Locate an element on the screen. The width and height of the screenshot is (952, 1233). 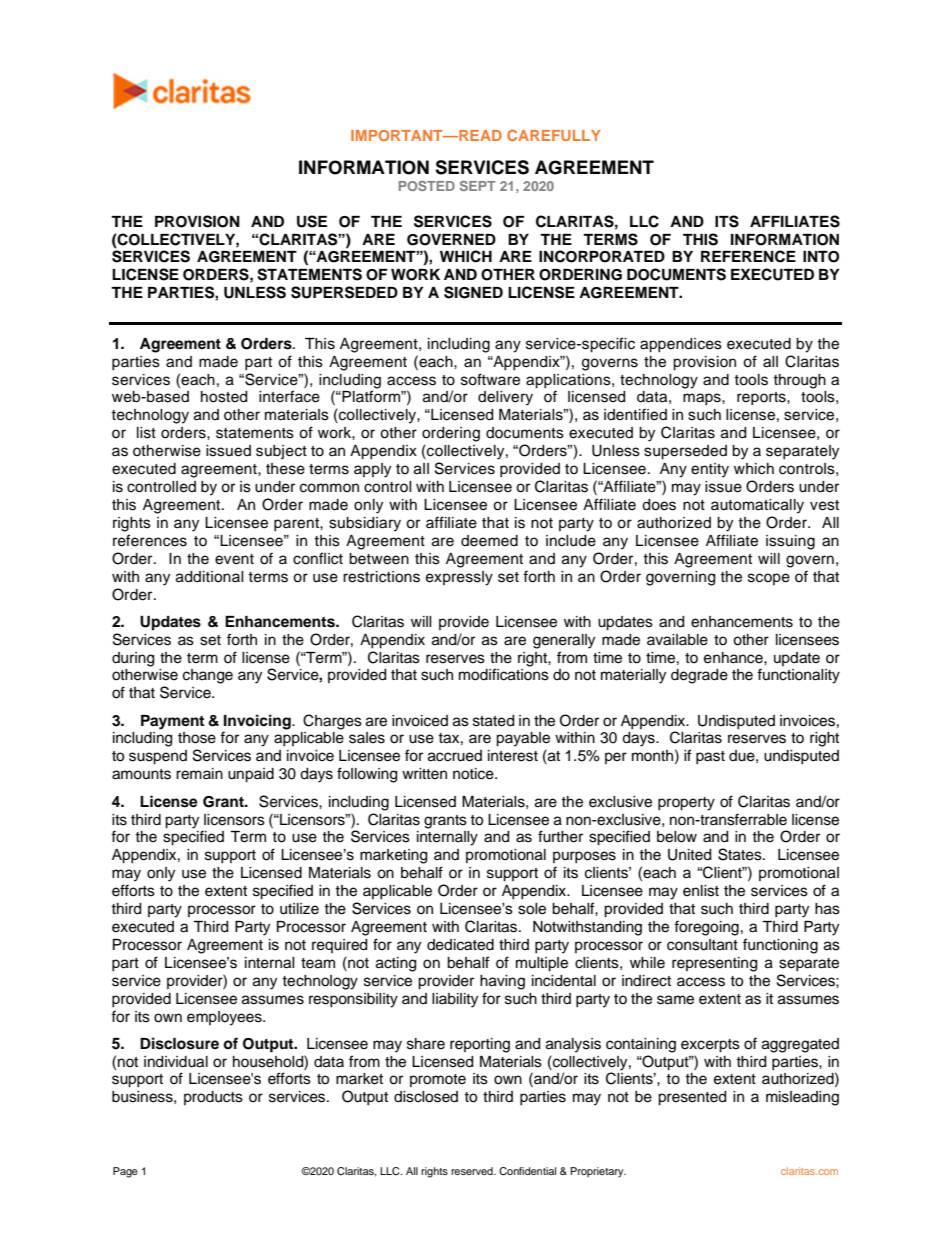
these is located at coordinates (285, 469).
